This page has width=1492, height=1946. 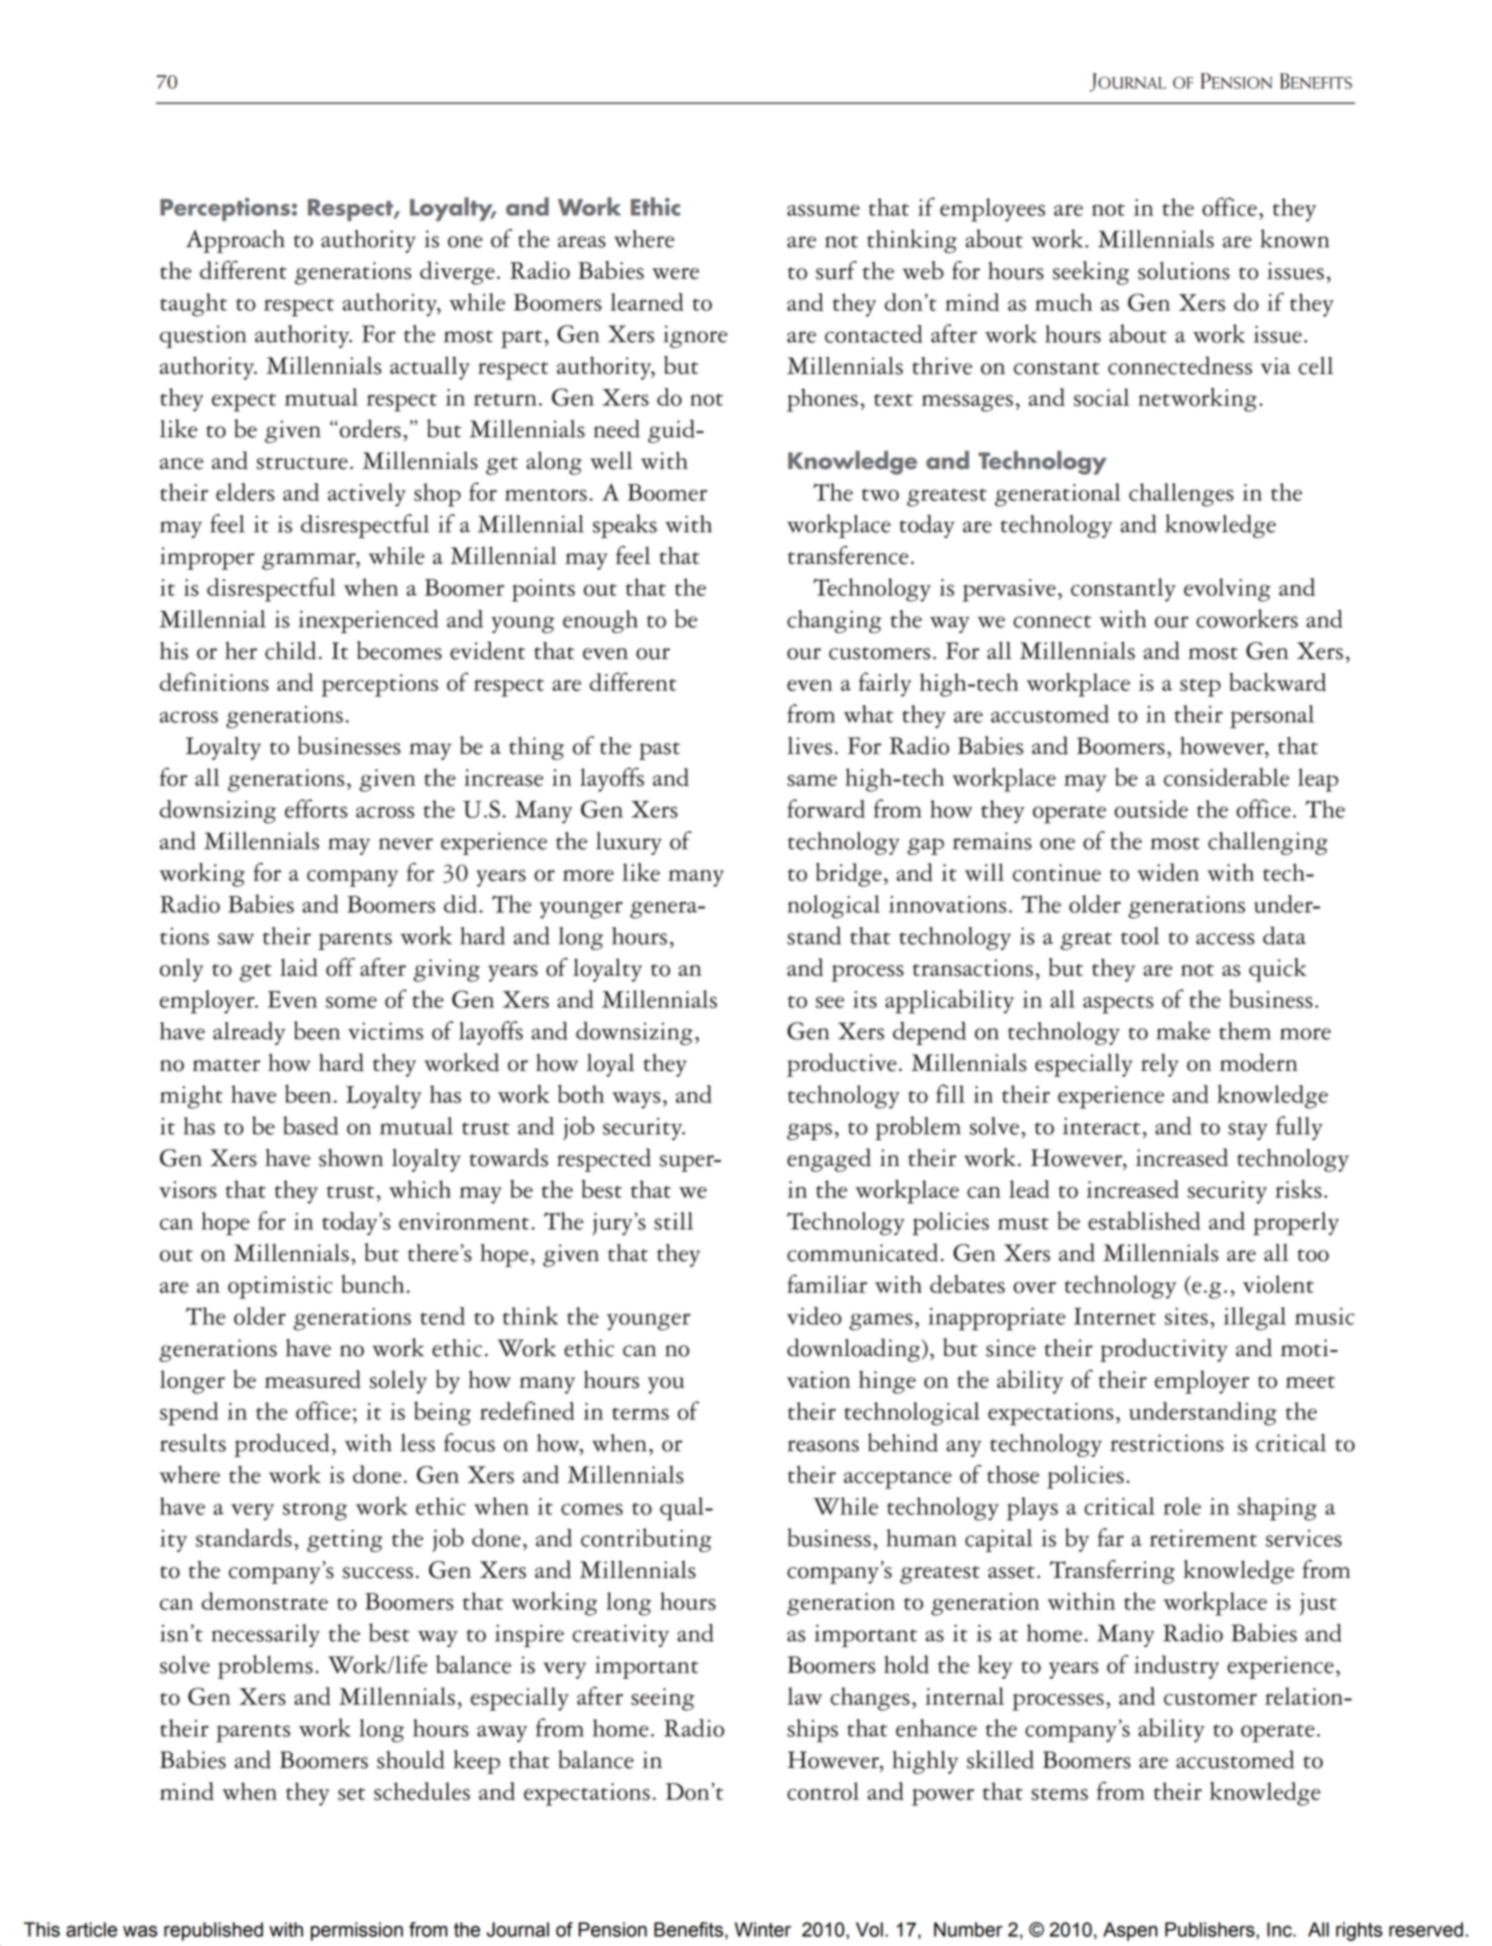 I want to click on illegal, so click(x=1255, y=1319).
